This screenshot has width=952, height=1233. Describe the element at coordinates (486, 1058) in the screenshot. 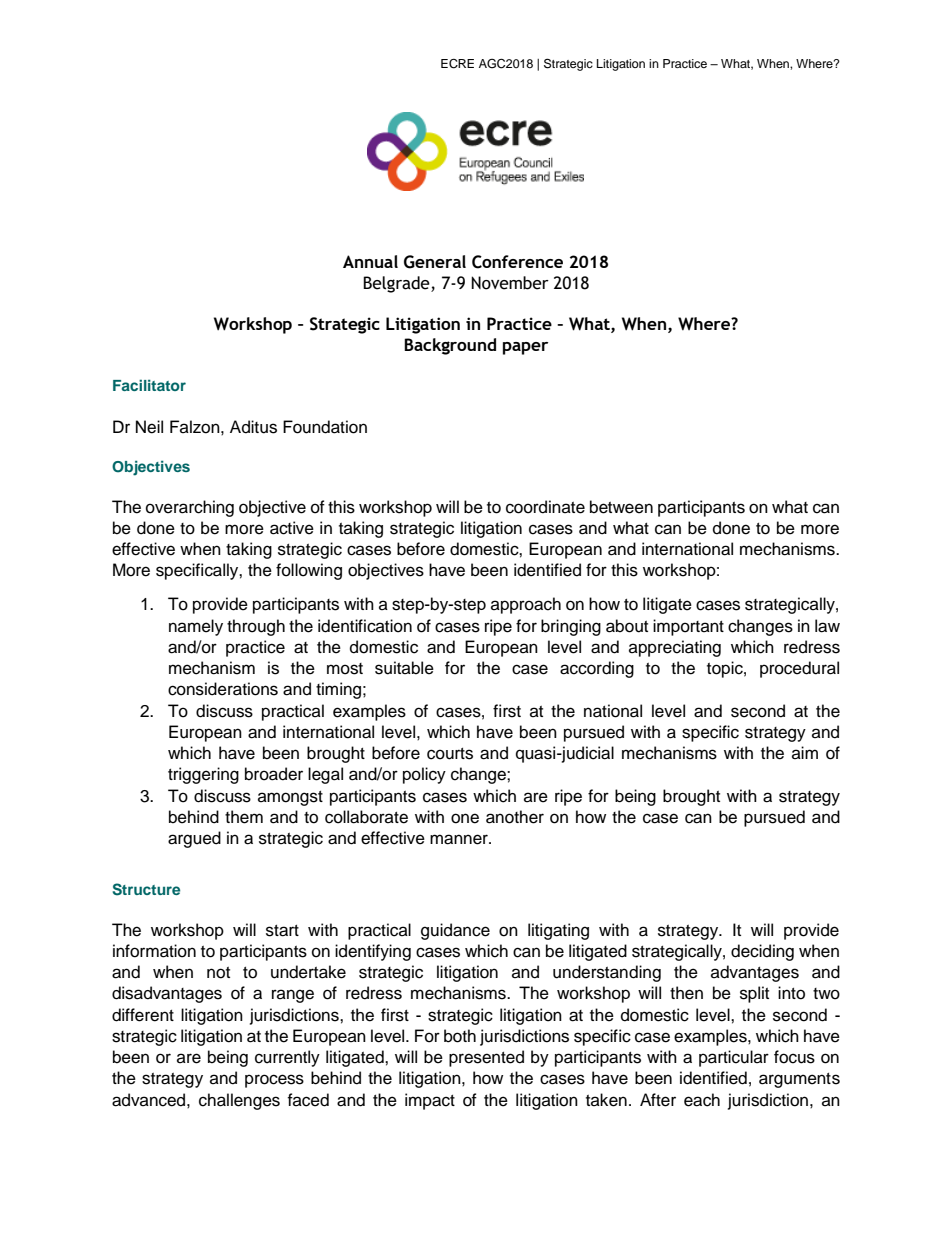

I see `presented` at that location.
